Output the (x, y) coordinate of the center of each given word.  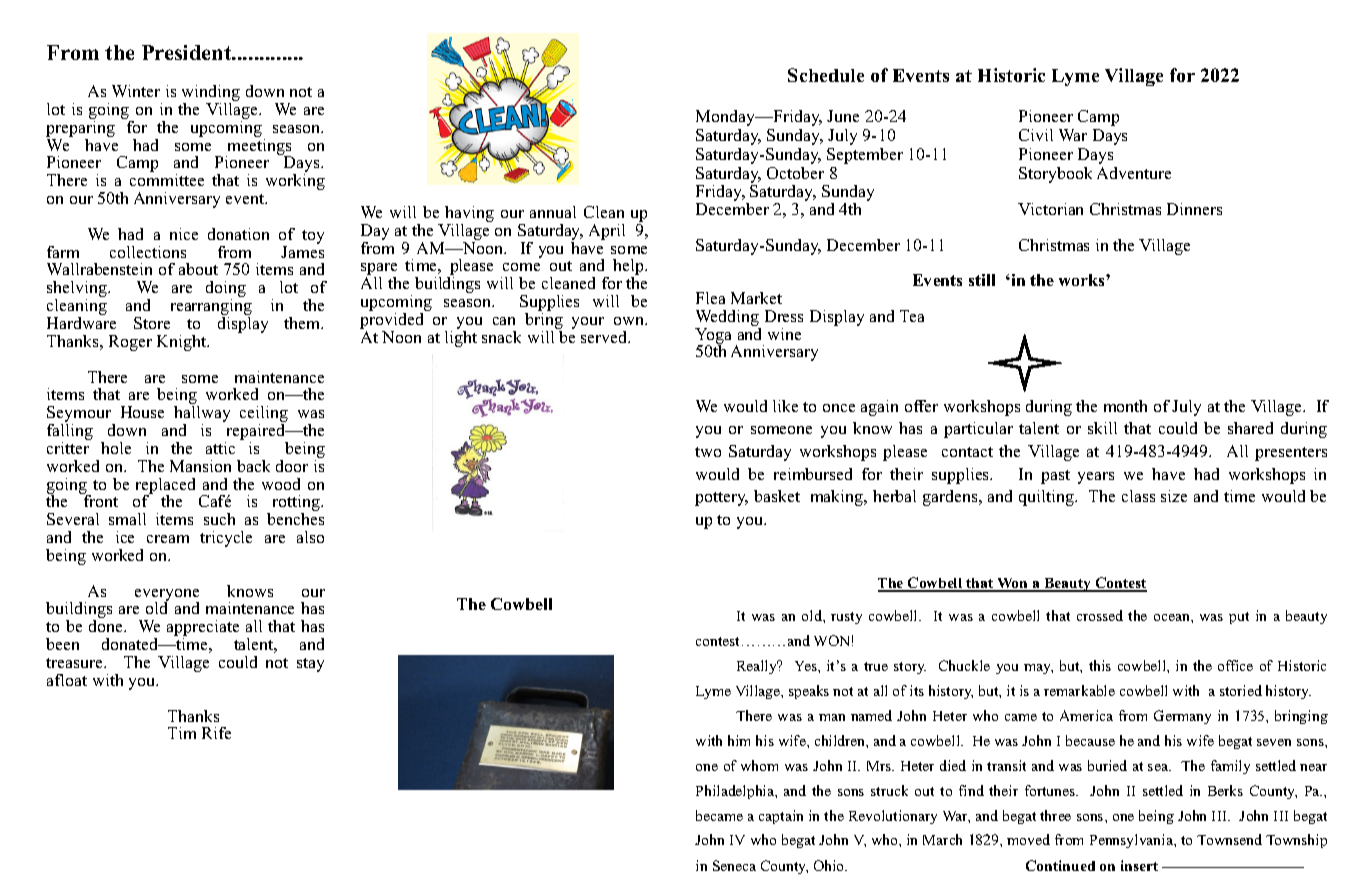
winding (211, 94)
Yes (807, 666)
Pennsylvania (1132, 841)
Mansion (200, 466)
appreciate (203, 629)
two (708, 452)
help (629, 268)
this (1100, 665)
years (1096, 478)
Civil (1036, 135)
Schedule (826, 75)
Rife (216, 733)
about (198, 269)
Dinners (1194, 209)
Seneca (734, 865)
